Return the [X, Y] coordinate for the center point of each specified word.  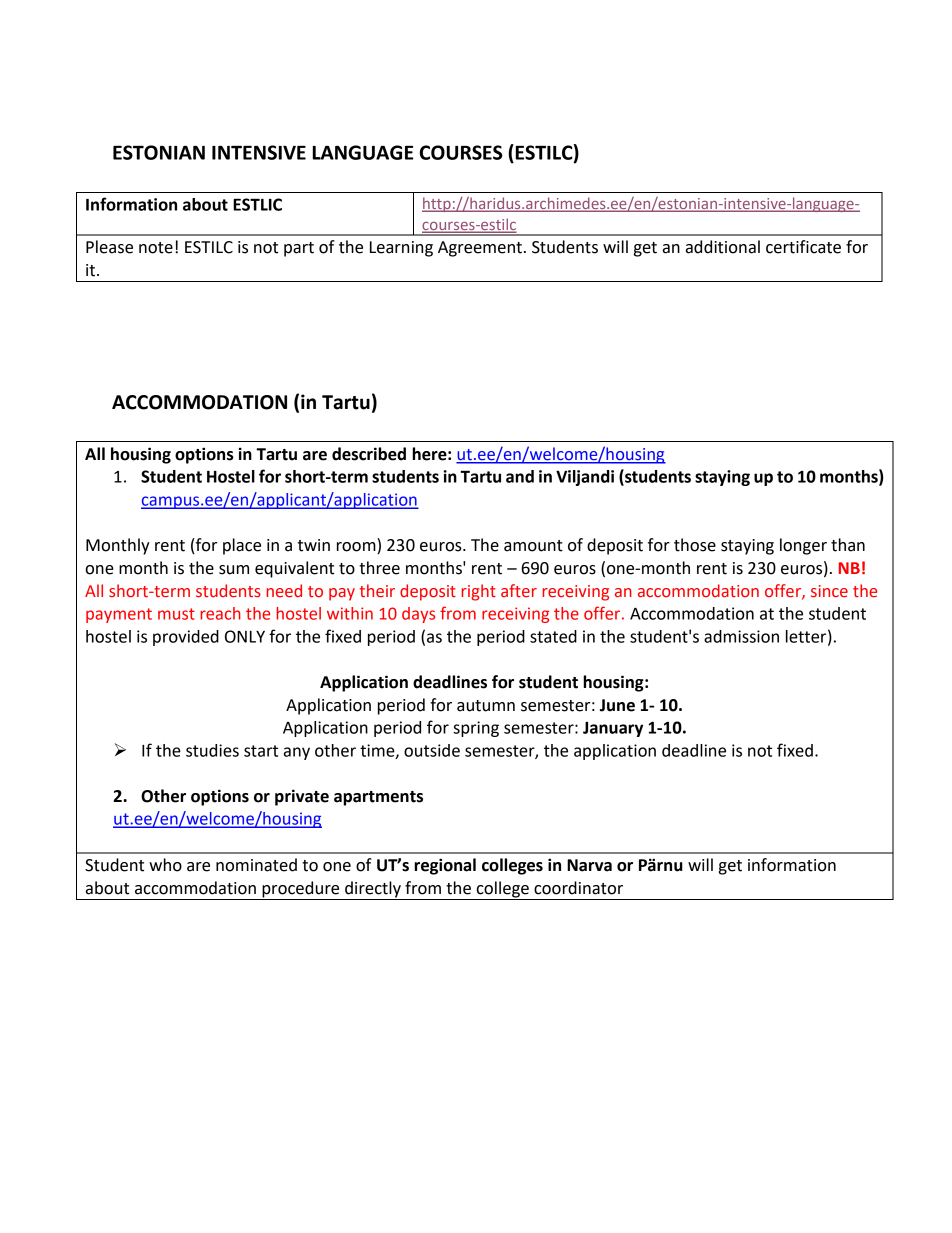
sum [234, 570]
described [369, 454]
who [165, 865]
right [478, 592]
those [695, 545]
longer [803, 546]
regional [445, 866]
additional [723, 247]
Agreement [480, 249]
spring [476, 729]
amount [533, 546]
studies [212, 750]
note [156, 248]
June [617, 705]
